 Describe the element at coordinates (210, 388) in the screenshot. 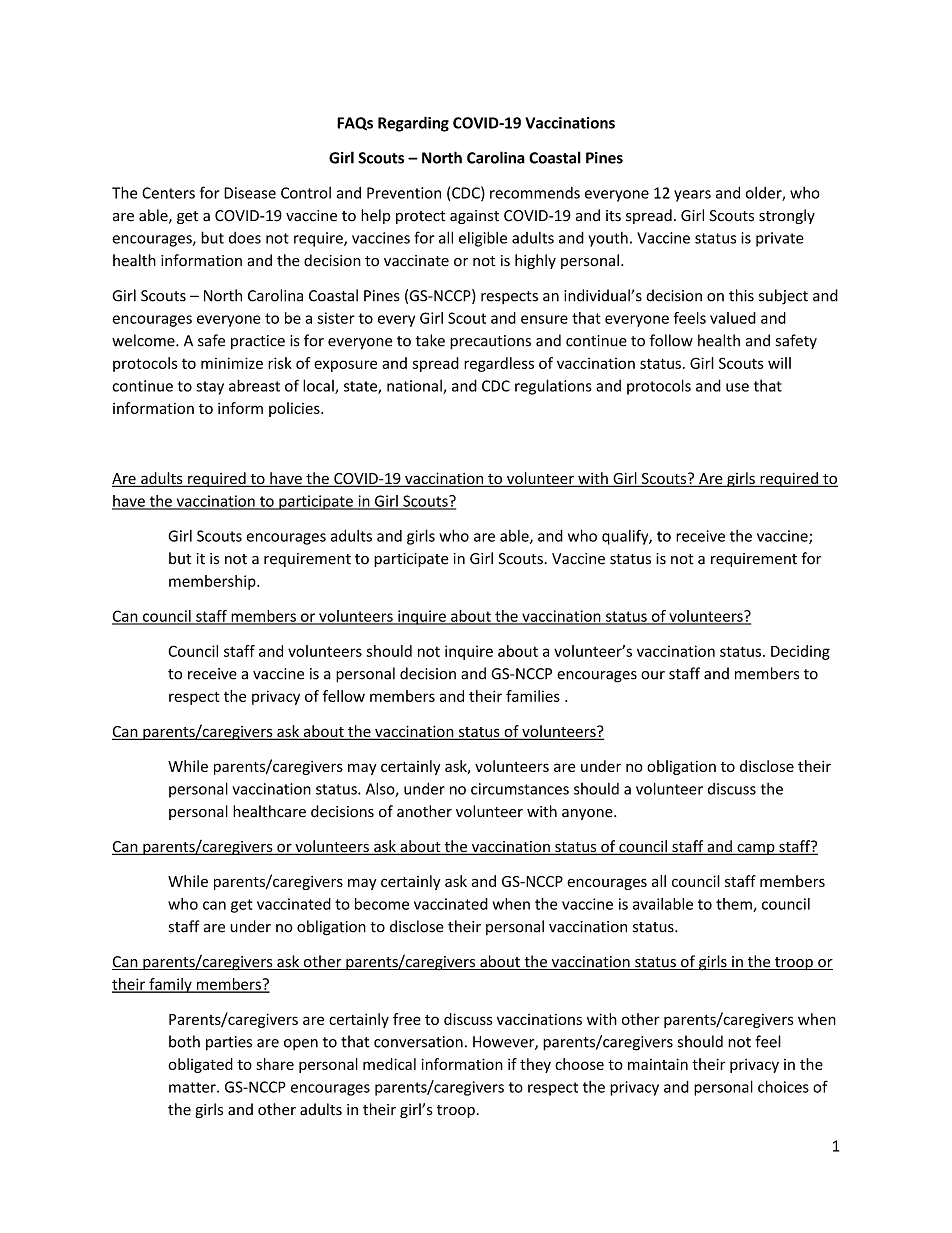

I see `stay` at that location.
